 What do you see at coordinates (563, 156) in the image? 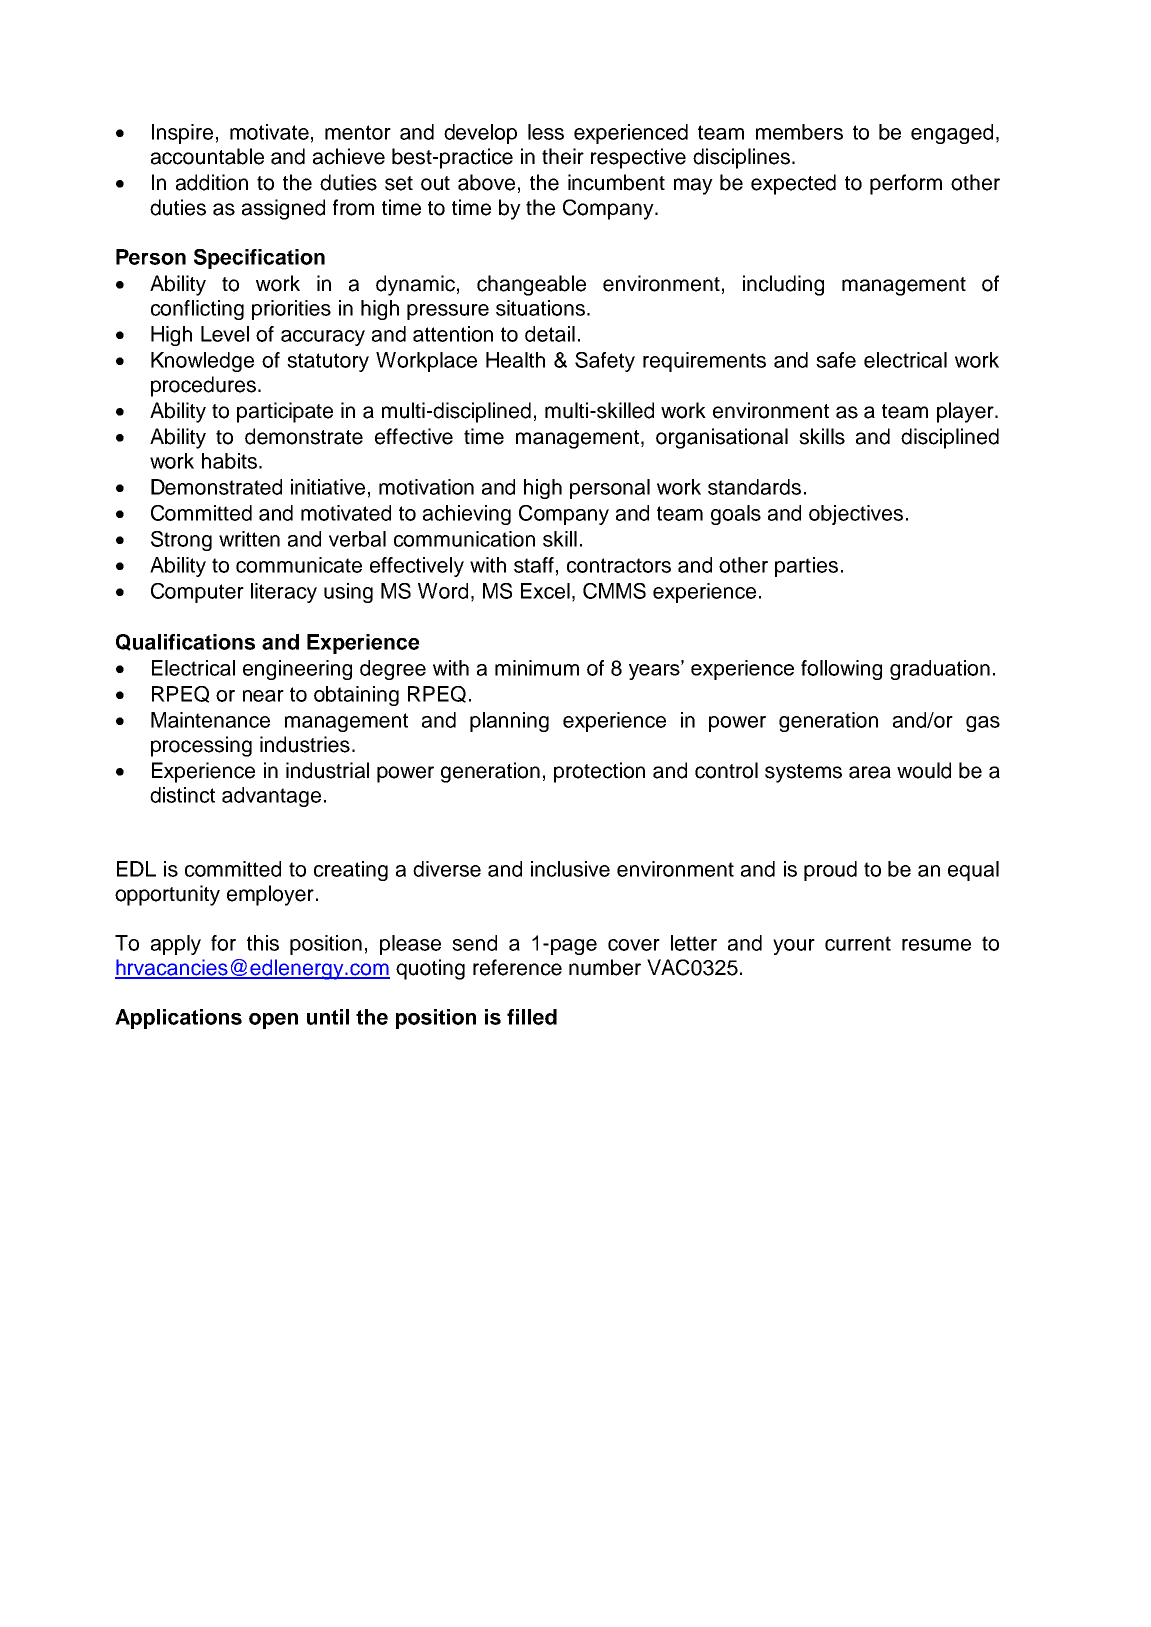
I see `their` at bounding box center [563, 156].
